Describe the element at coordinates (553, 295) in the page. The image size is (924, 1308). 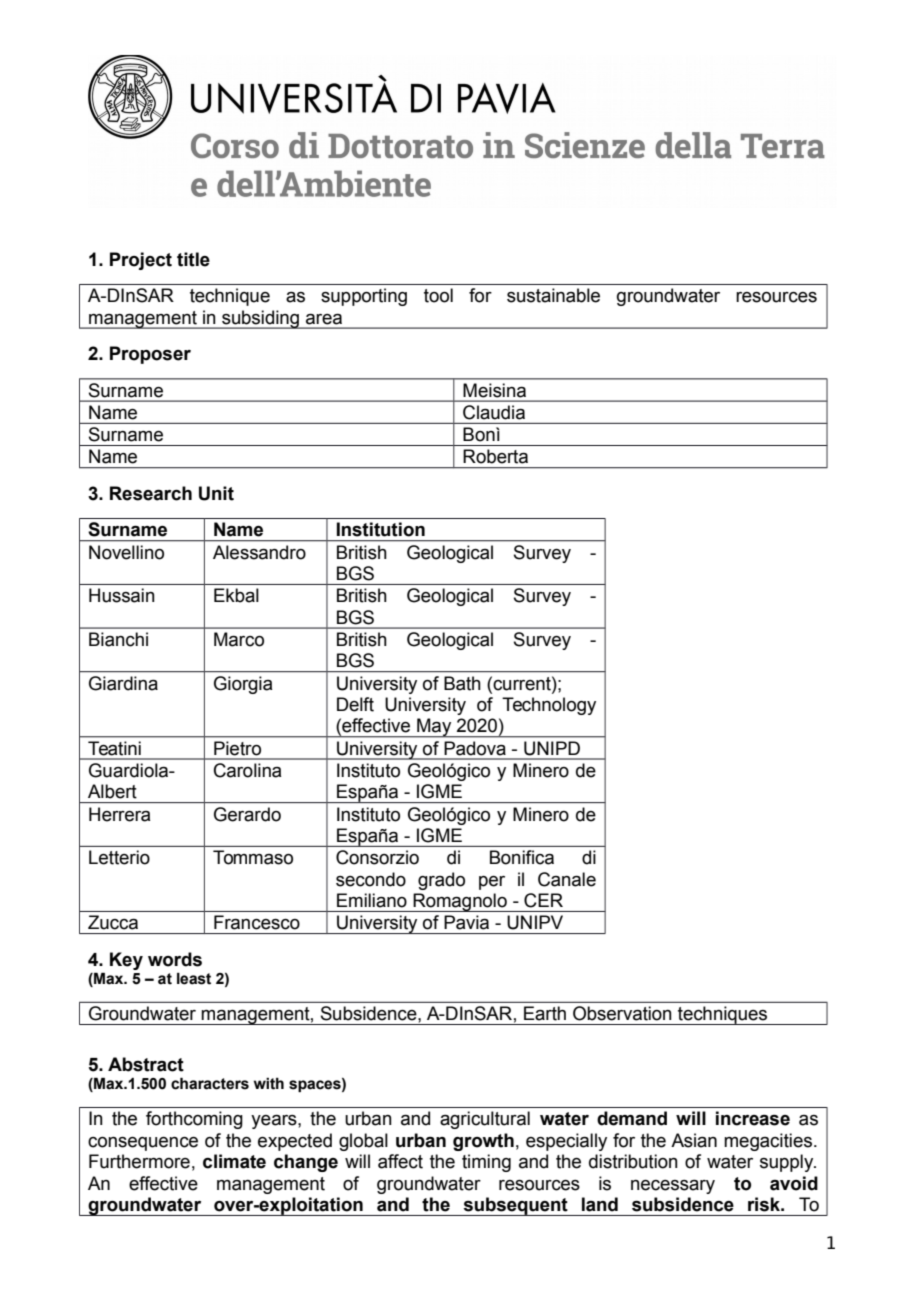
I see `sustainable` at that location.
